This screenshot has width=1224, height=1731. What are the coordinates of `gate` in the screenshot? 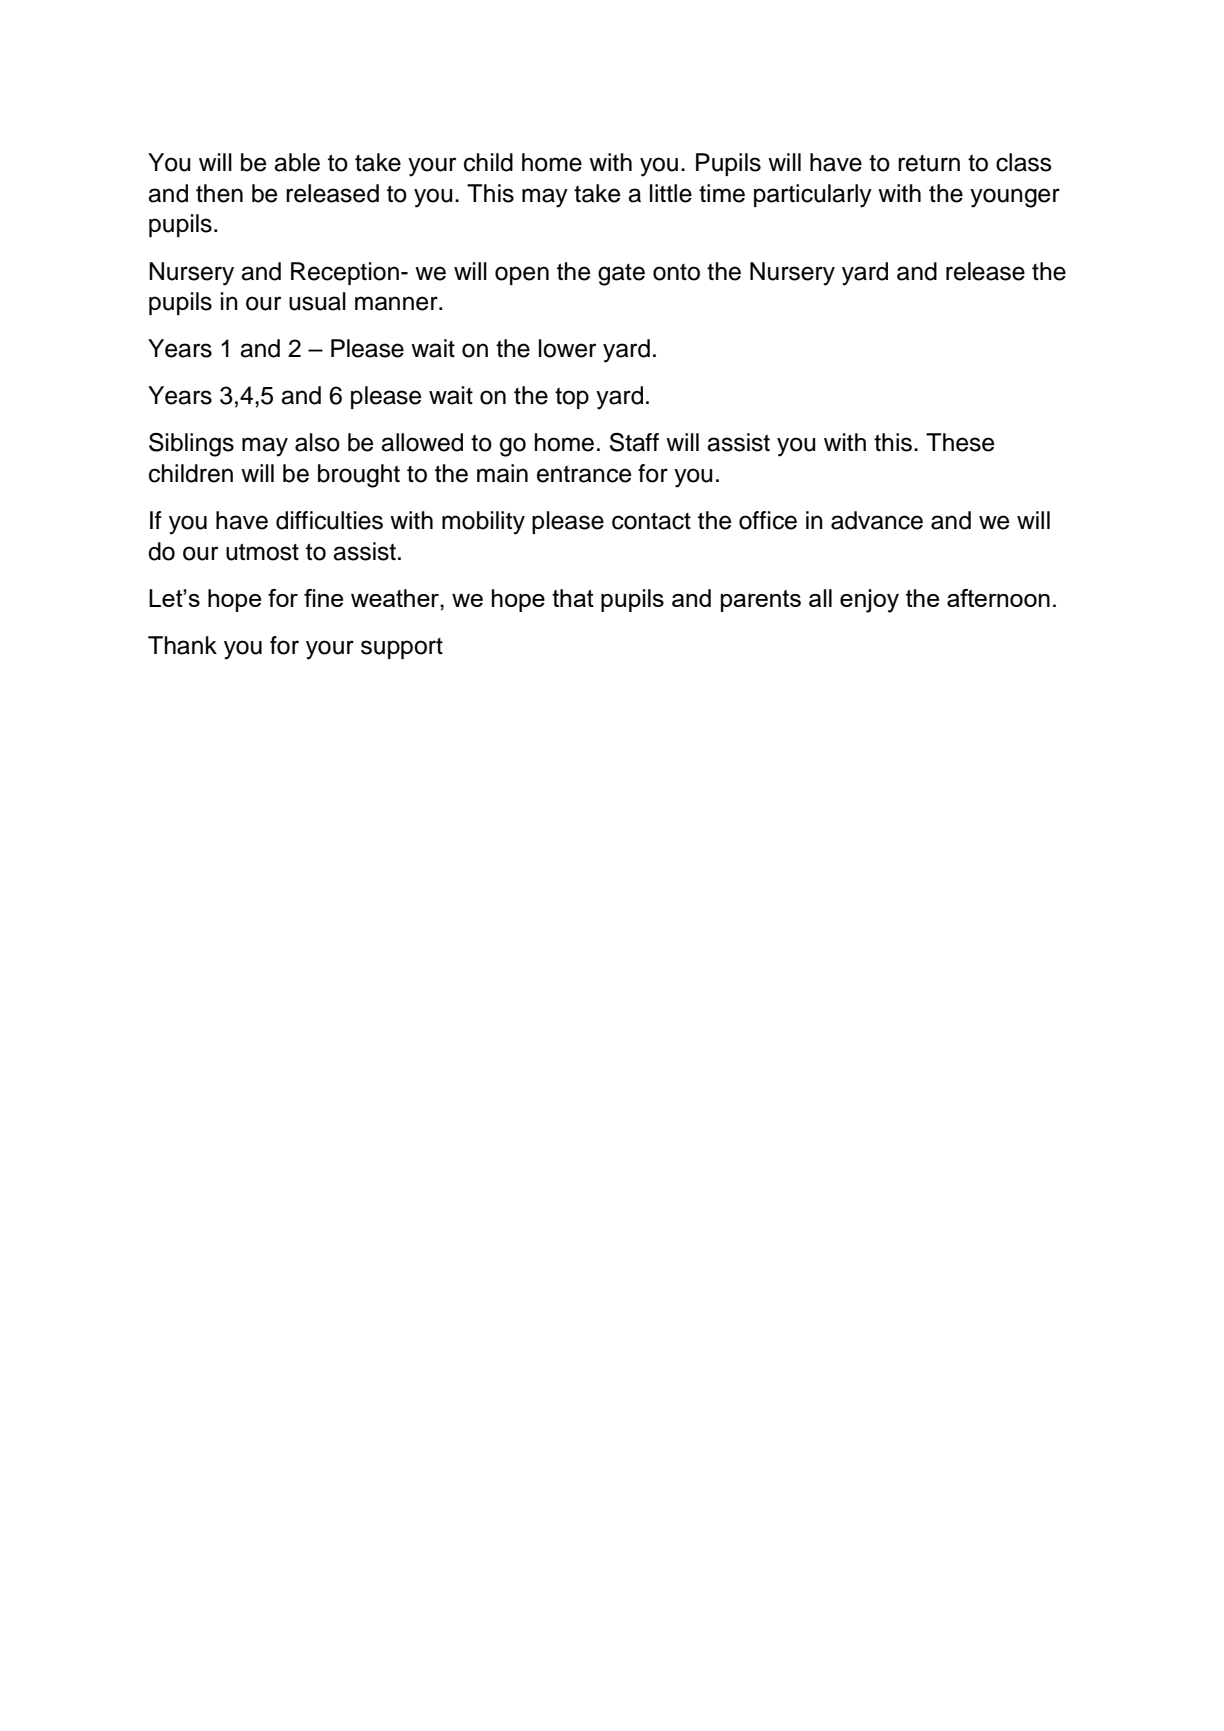 It's located at (621, 275).
